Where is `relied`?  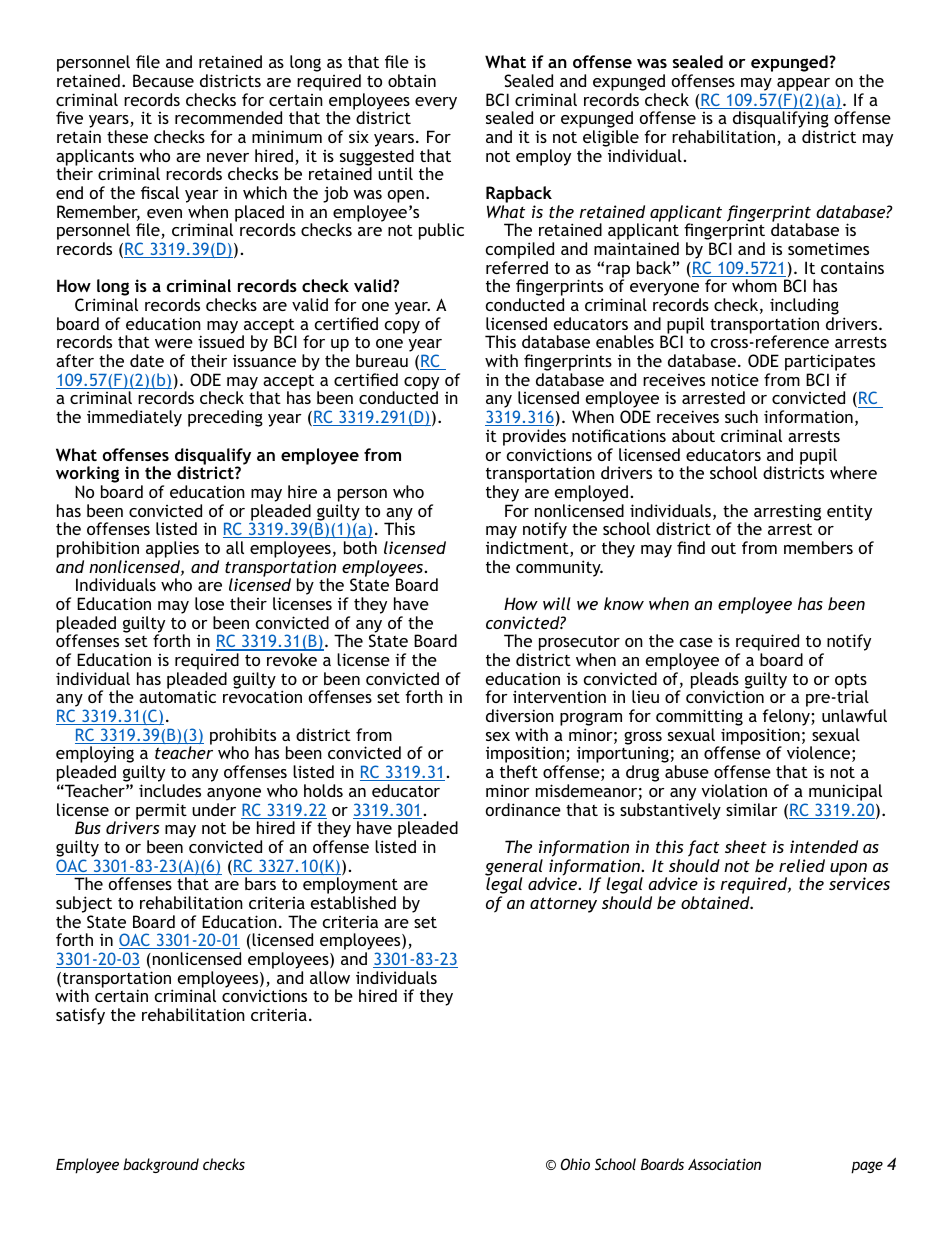
relied is located at coordinates (802, 865).
